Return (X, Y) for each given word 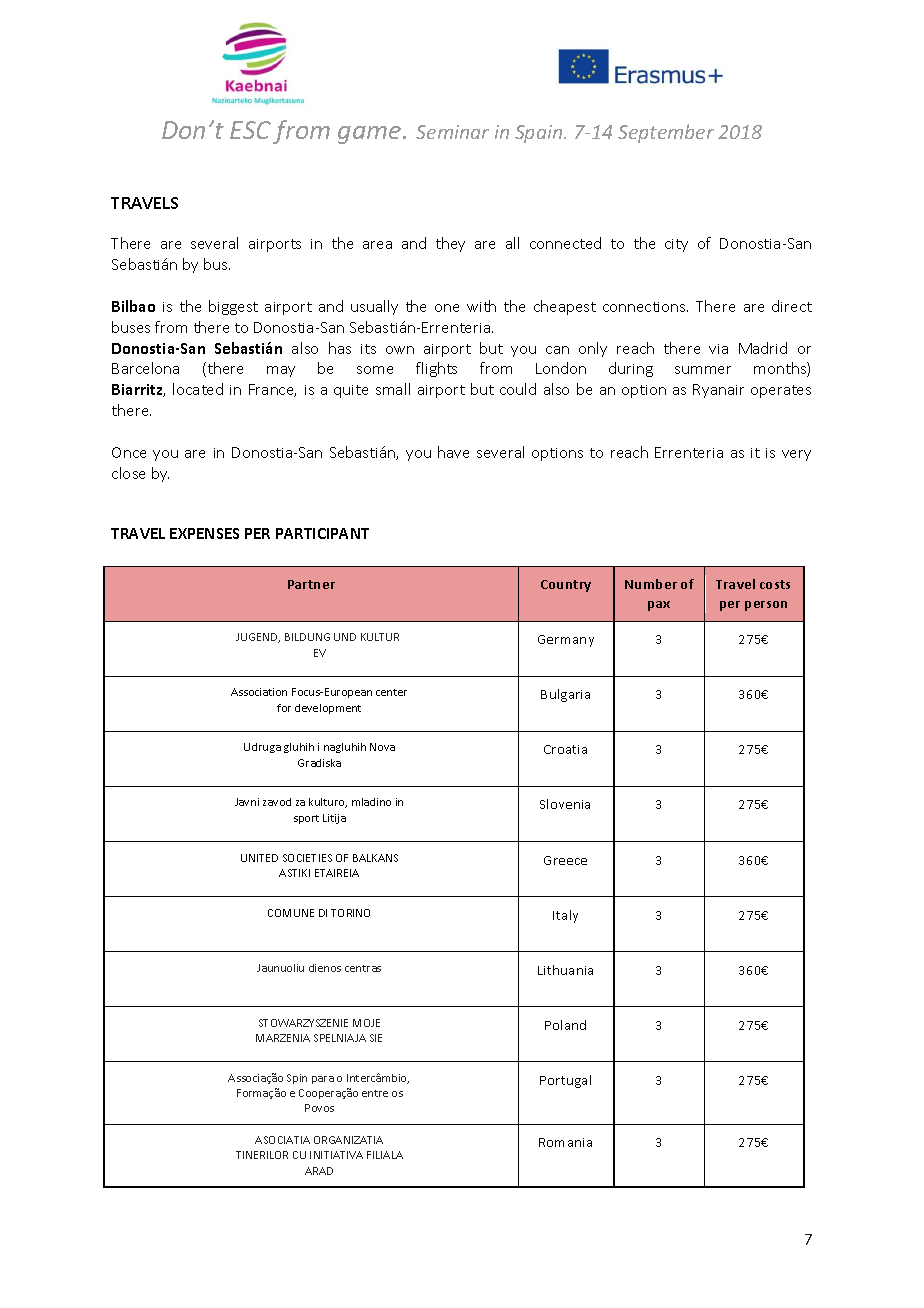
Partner (311, 584)
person (766, 606)
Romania (565, 1142)
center (391, 692)
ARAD (319, 1171)
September (666, 133)
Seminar (452, 132)
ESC (250, 130)
